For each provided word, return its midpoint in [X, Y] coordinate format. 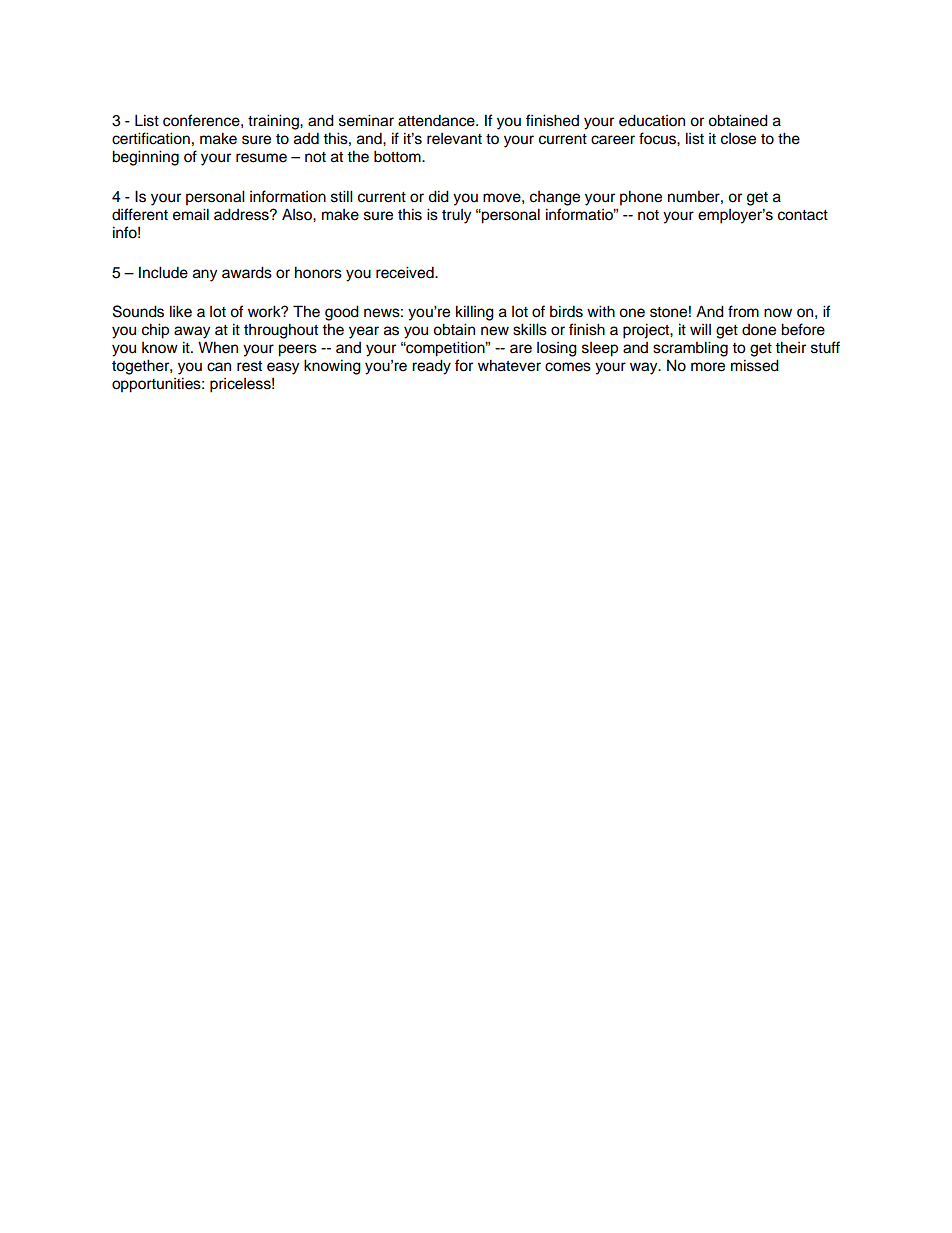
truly [456, 216]
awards [247, 272]
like [181, 311]
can [219, 367]
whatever [509, 365]
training [274, 122]
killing [475, 313]
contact [803, 215]
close [738, 139]
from [743, 311]
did [438, 196]
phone [641, 198]
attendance [437, 120]
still [342, 196]
